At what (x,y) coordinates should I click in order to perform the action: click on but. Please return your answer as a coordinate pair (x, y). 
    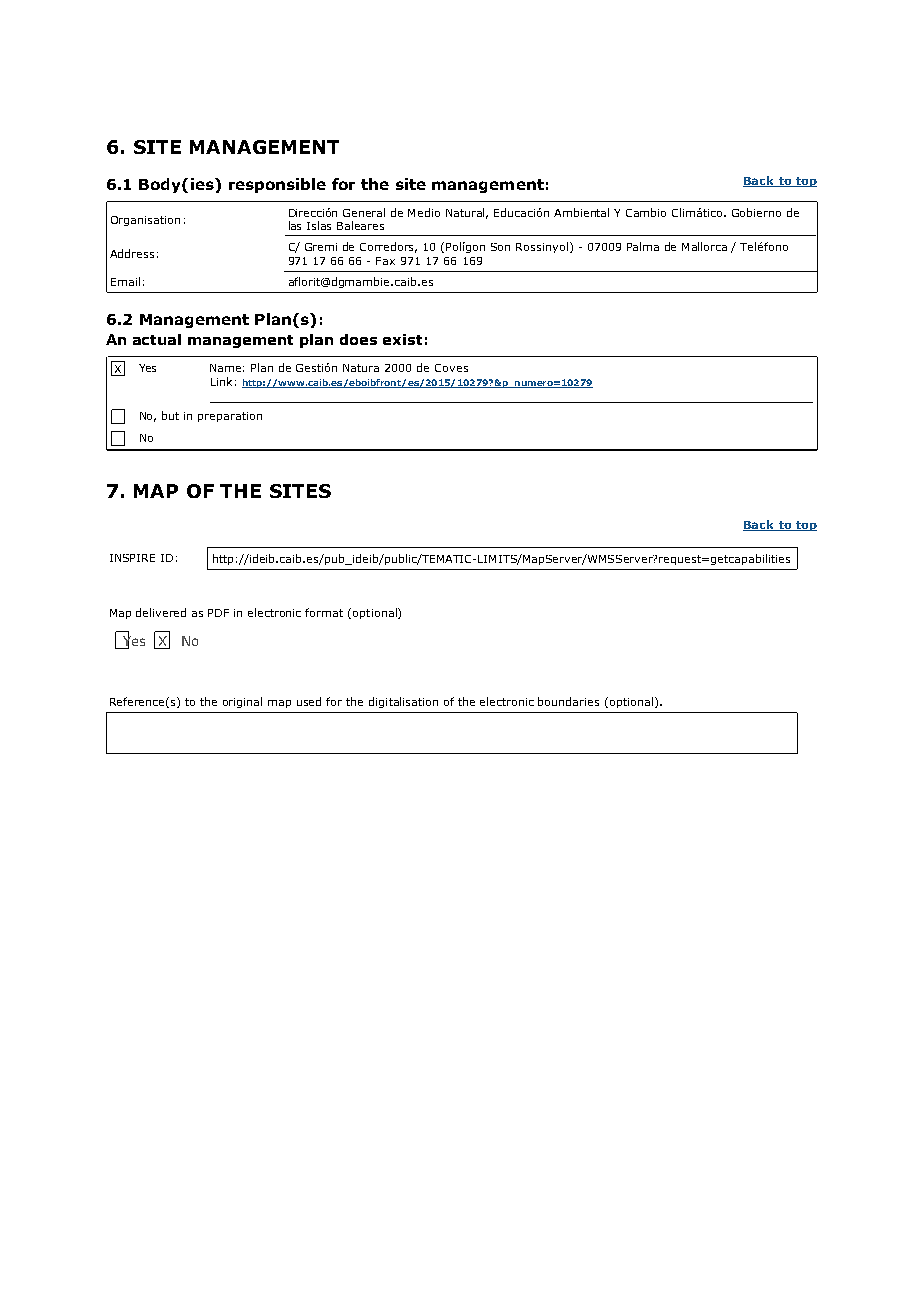
    Looking at the image, I should click on (170, 415).
